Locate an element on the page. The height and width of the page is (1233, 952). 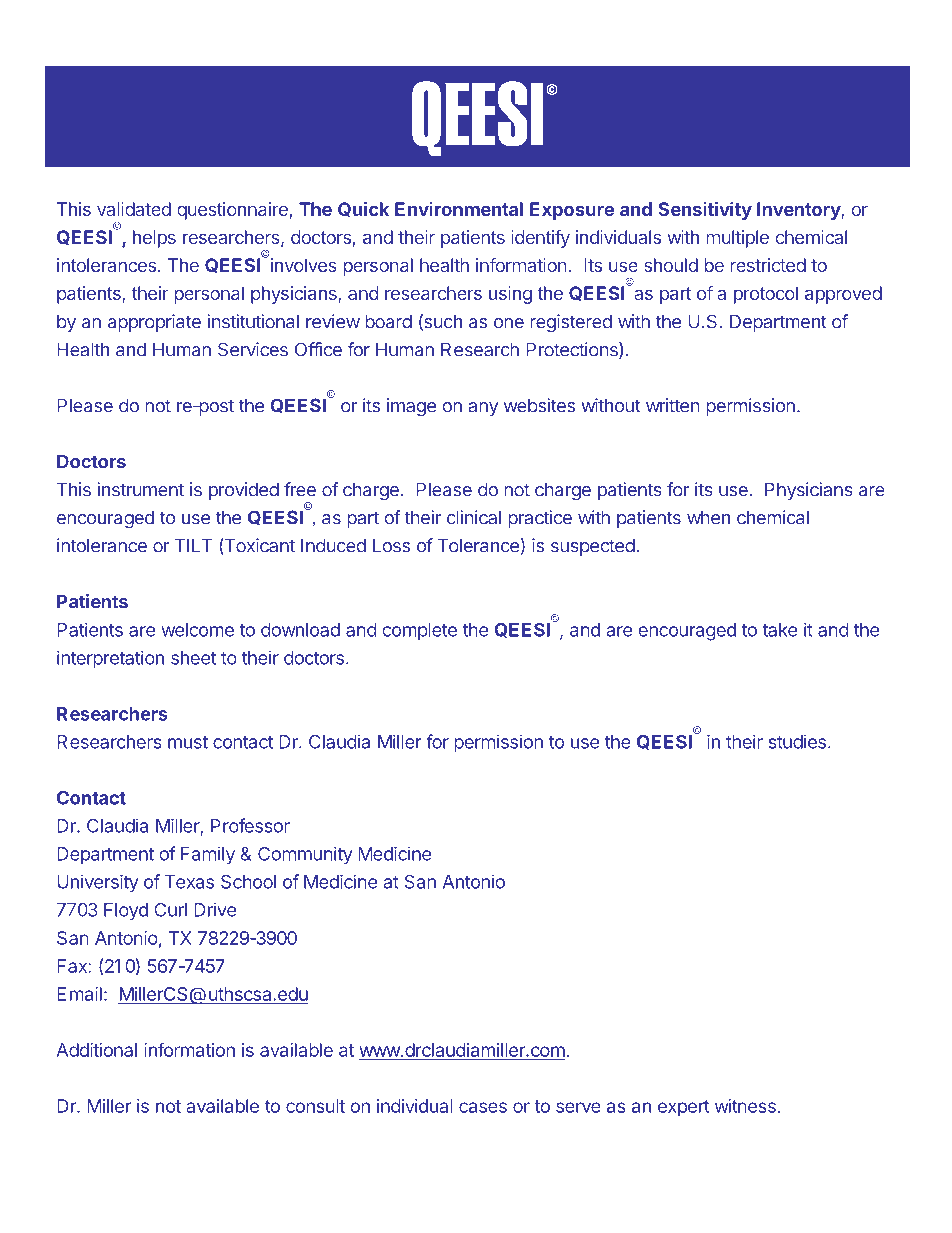
take is located at coordinates (780, 630).
